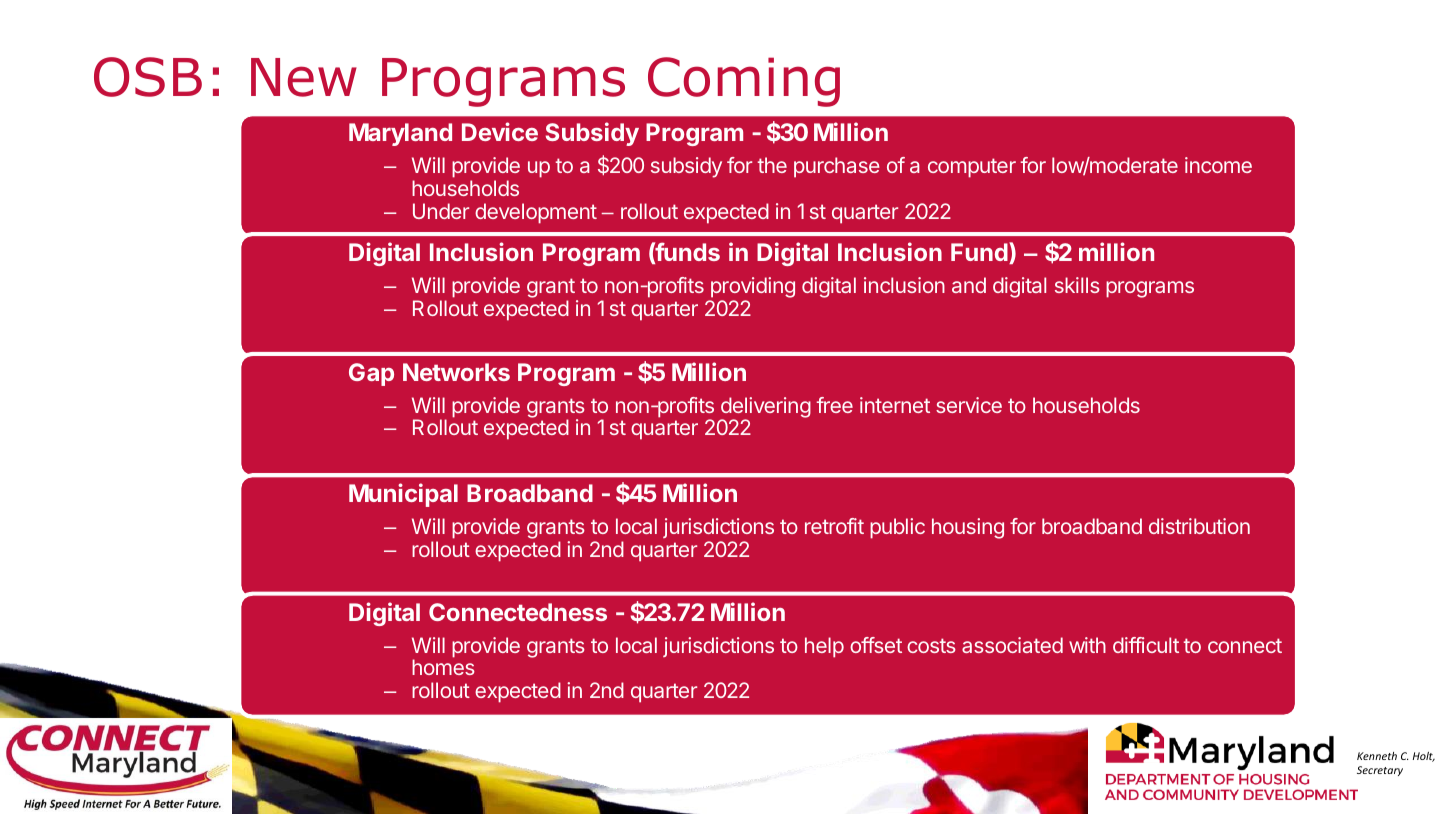  What do you see at coordinates (744, 82) in the image?
I see `Coming` at bounding box center [744, 82].
